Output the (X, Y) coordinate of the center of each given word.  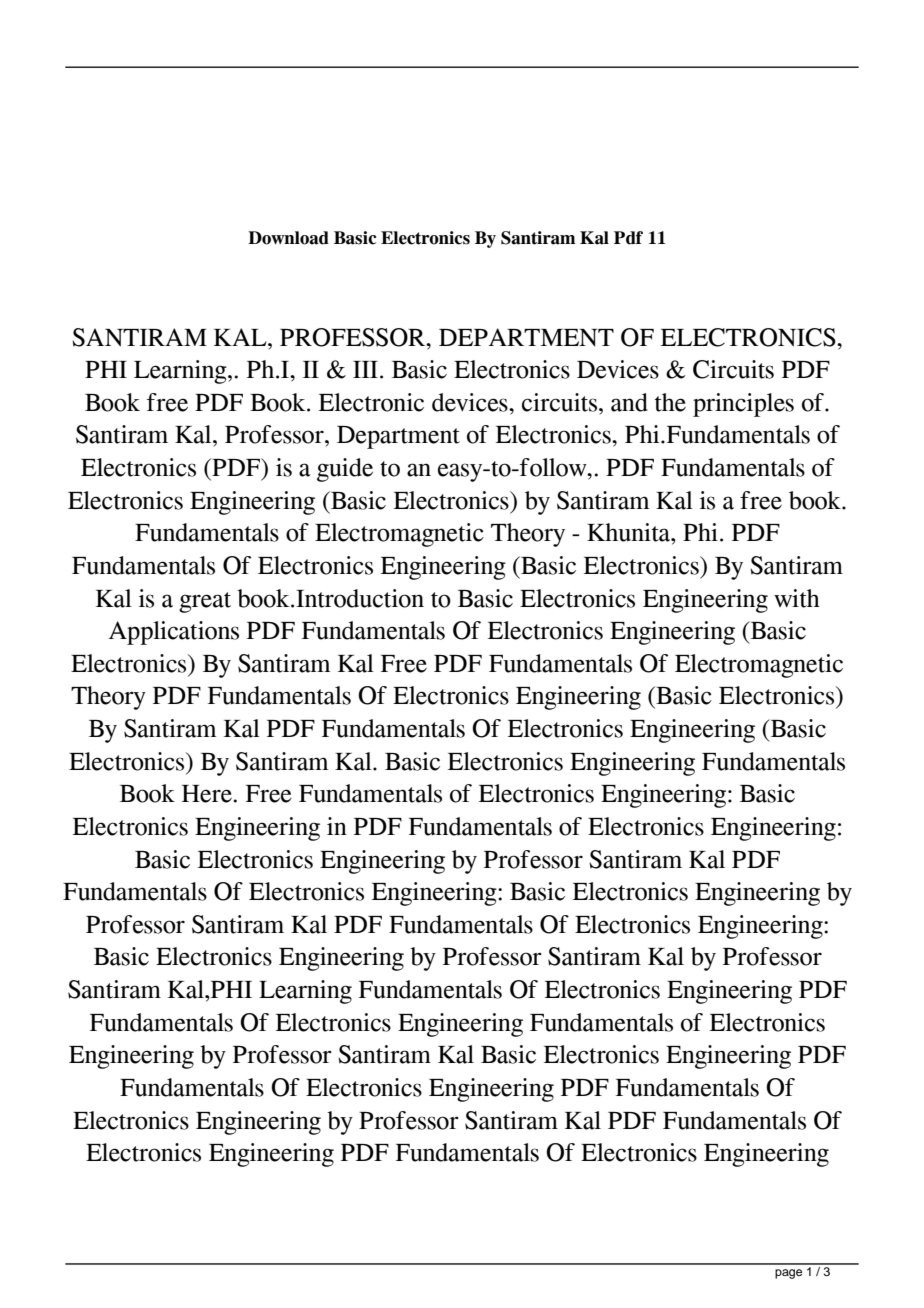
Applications (174, 633)
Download (288, 238)
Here (207, 794)
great (205, 602)
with (797, 598)
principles (743, 405)
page (788, 1274)
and (629, 402)
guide (345, 470)
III (365, 369)
